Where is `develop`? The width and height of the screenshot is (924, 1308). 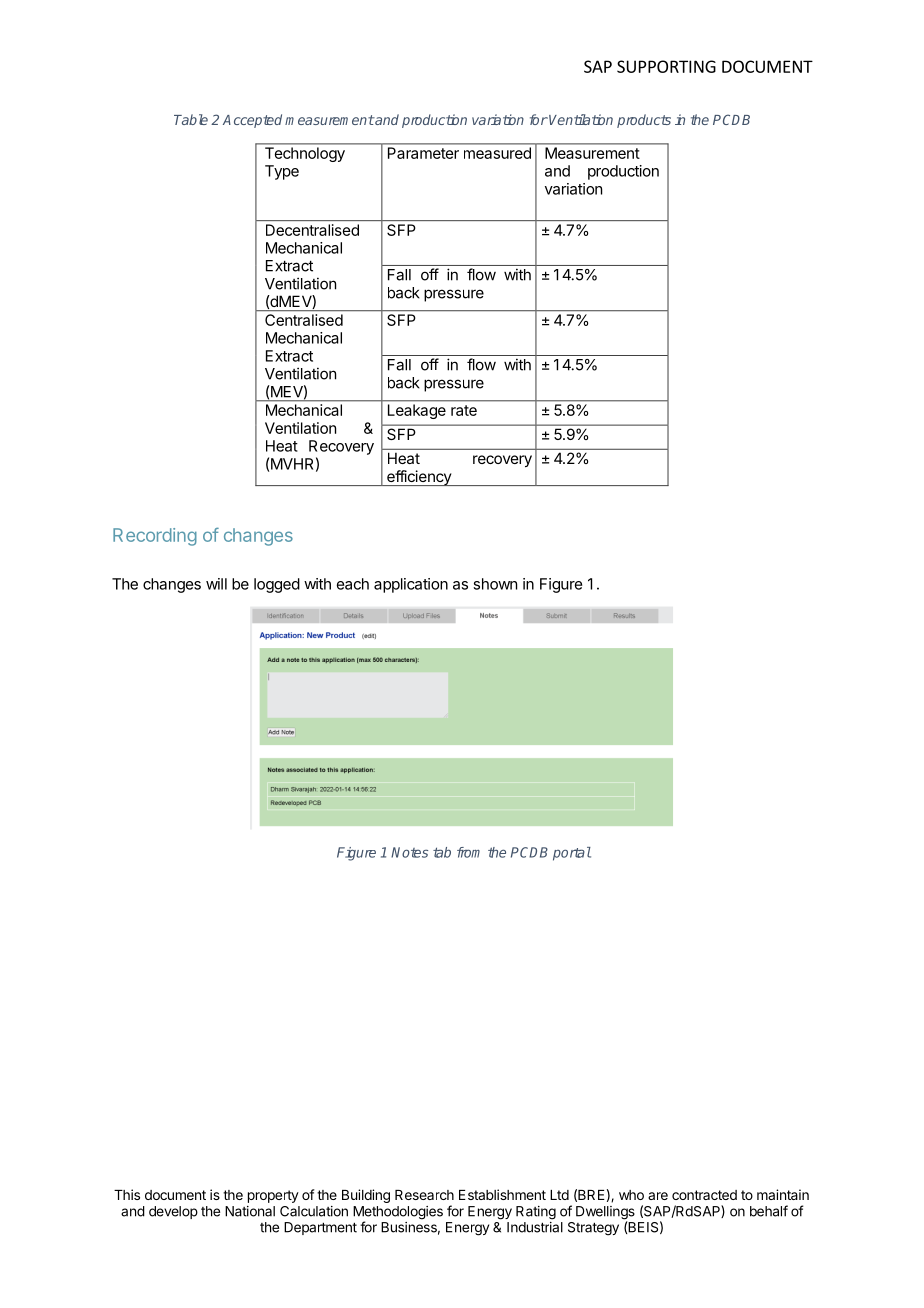 develop is located at coordinates (173, 1212).
